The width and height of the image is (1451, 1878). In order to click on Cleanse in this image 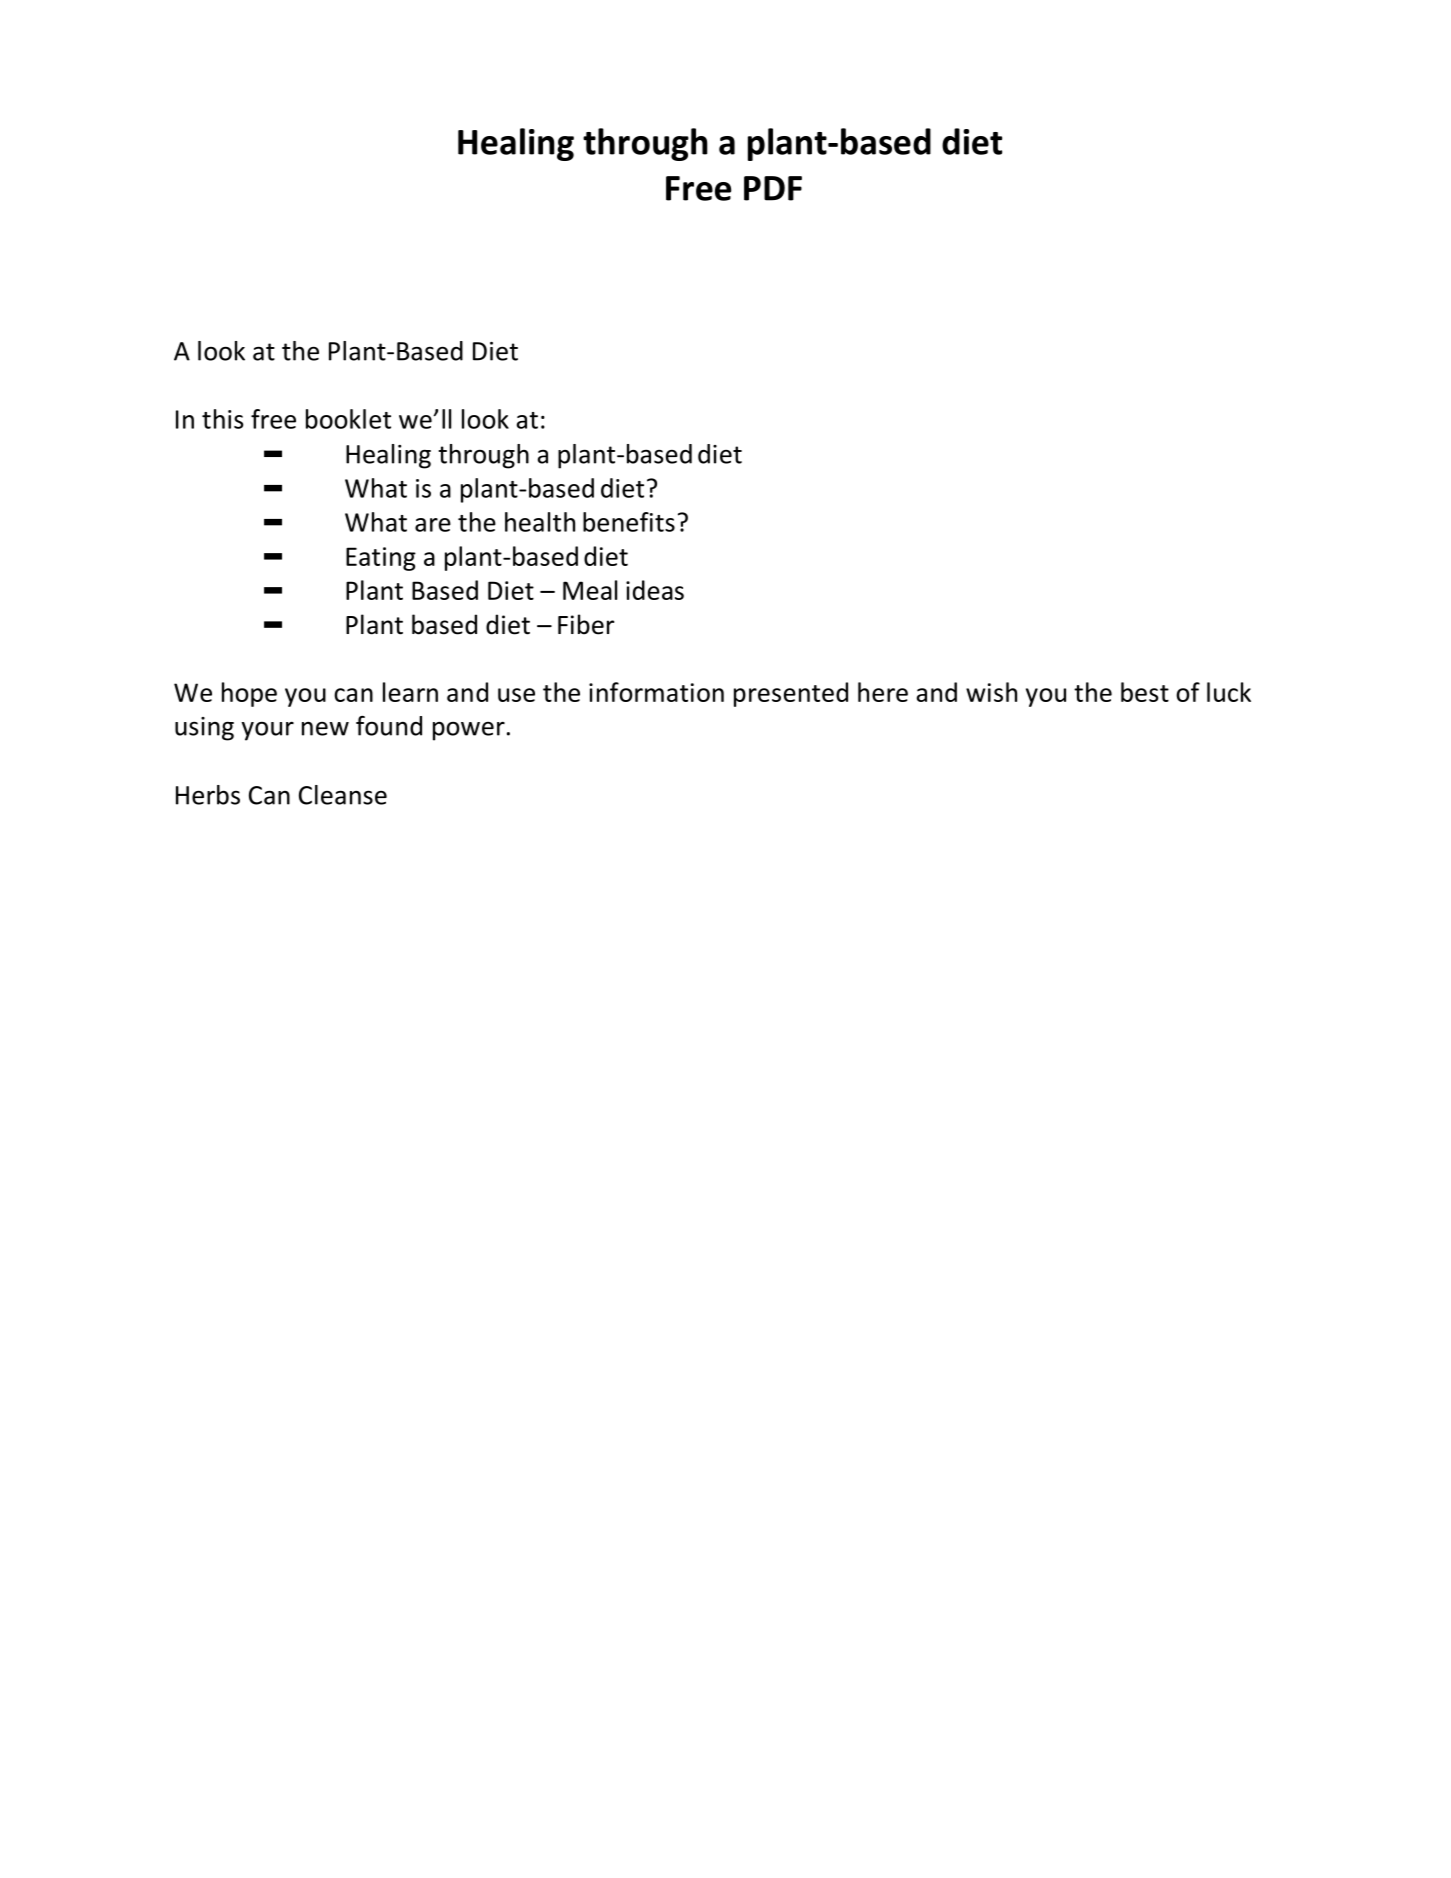, I will do `click(343, 795)`.
